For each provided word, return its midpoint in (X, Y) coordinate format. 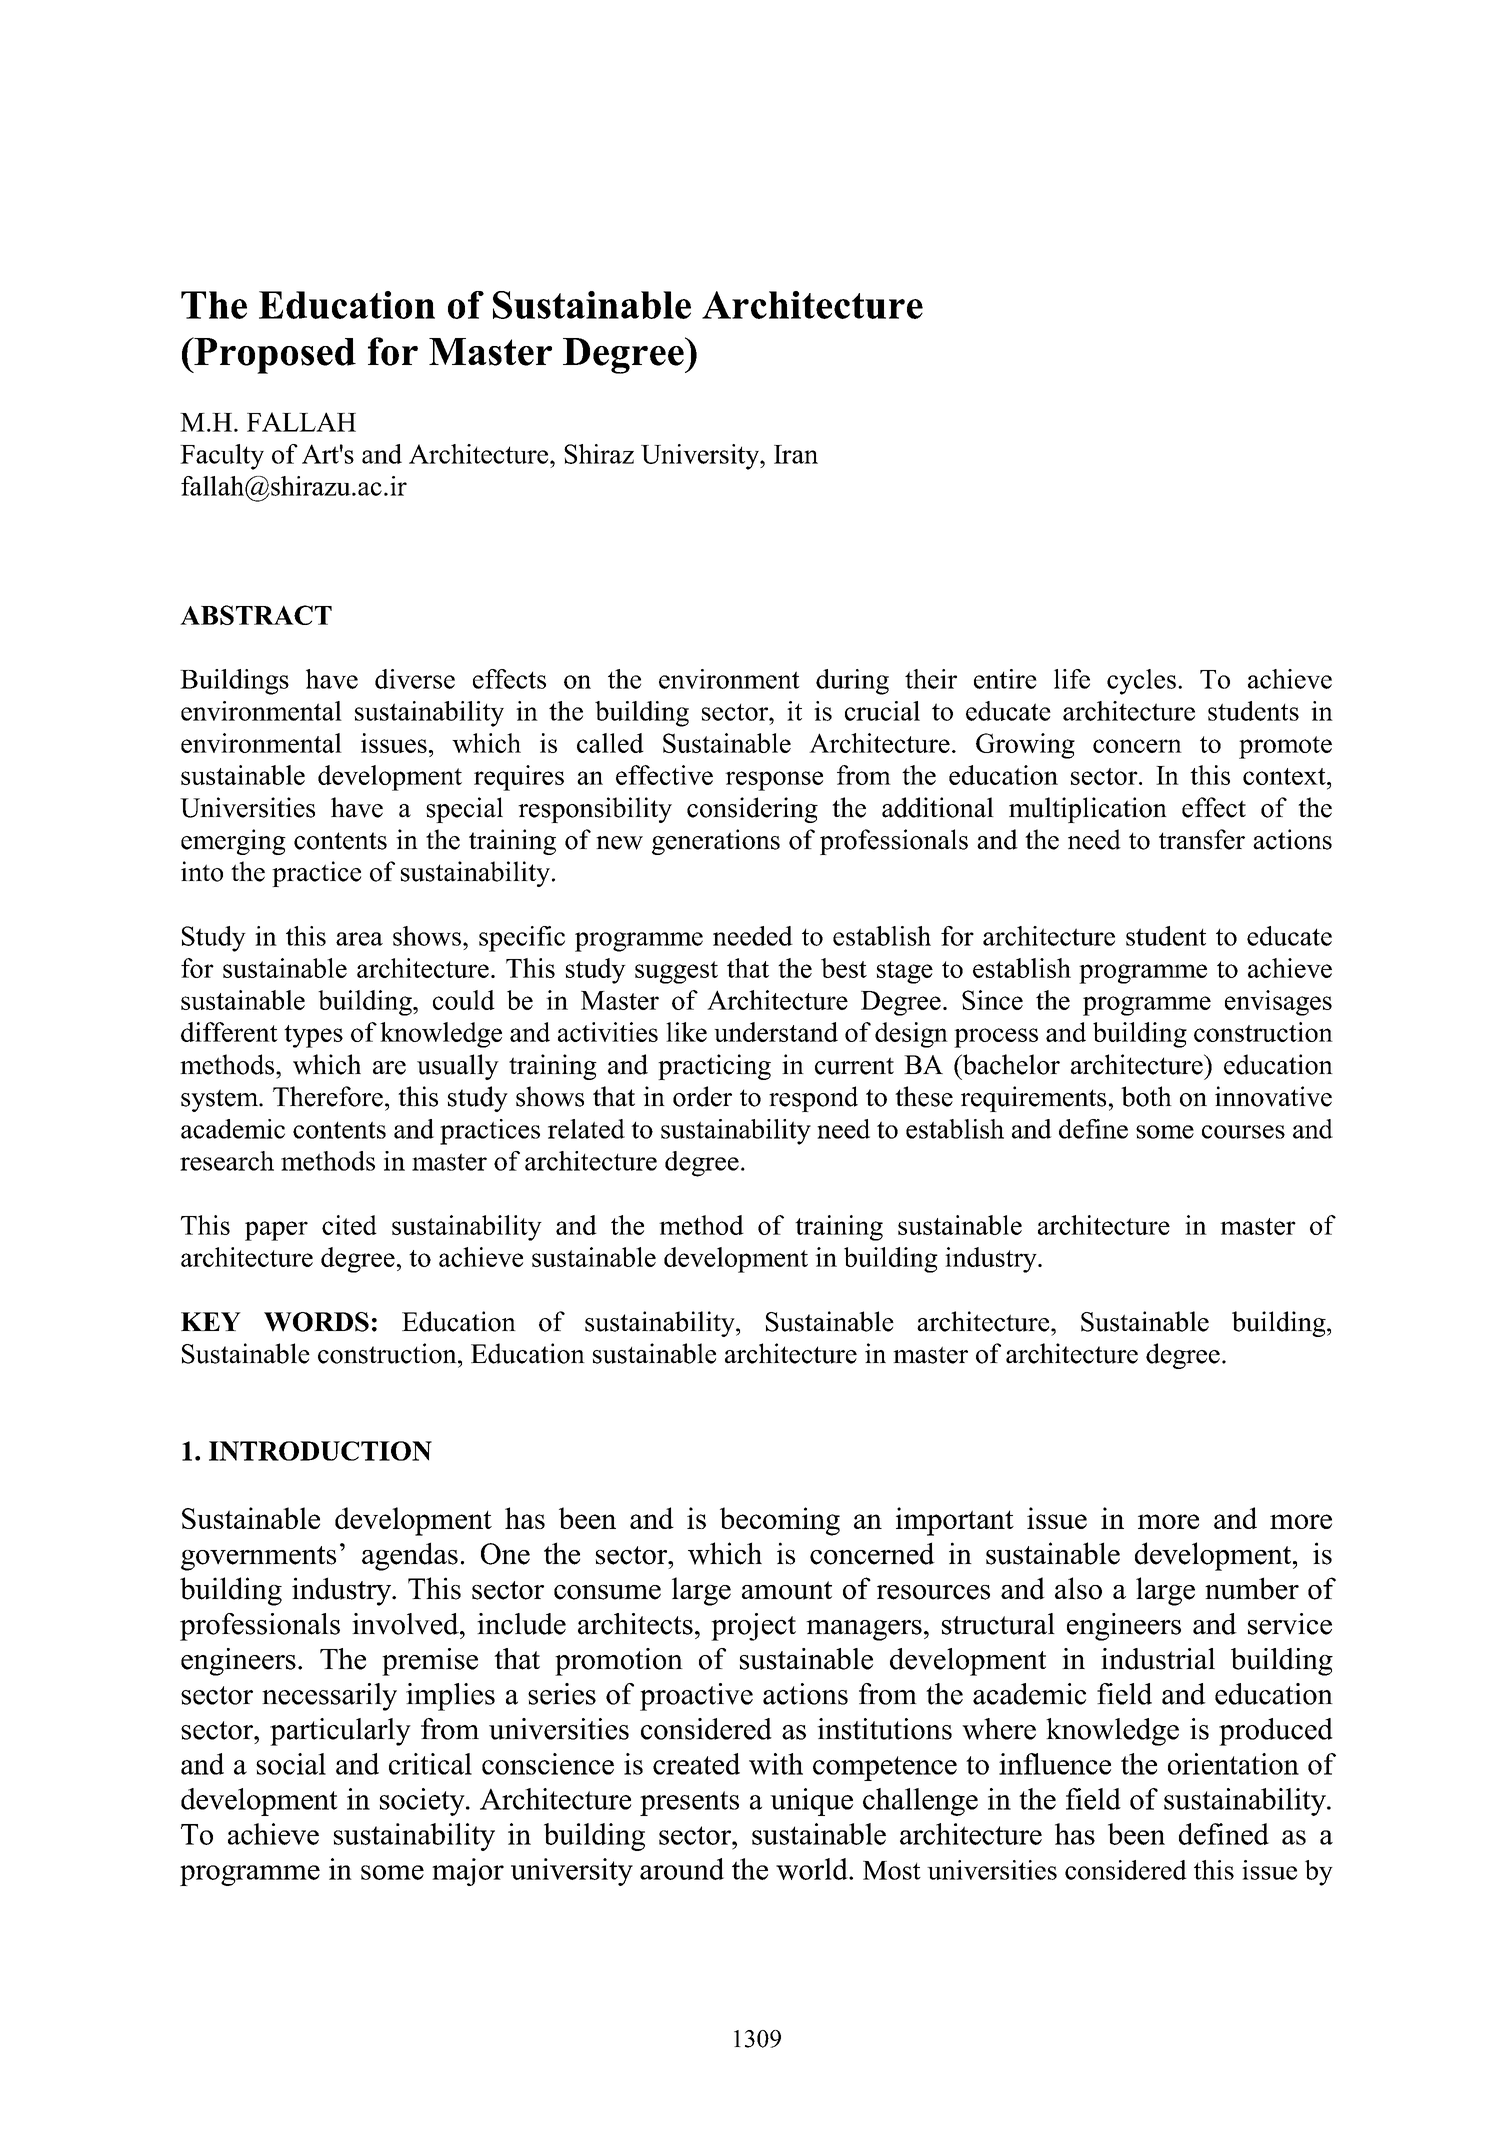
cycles (1141, 682)
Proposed (274, 355)
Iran (796, 454)
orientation (1233, 1764)
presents (689, 1803)
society (423, 1802)
